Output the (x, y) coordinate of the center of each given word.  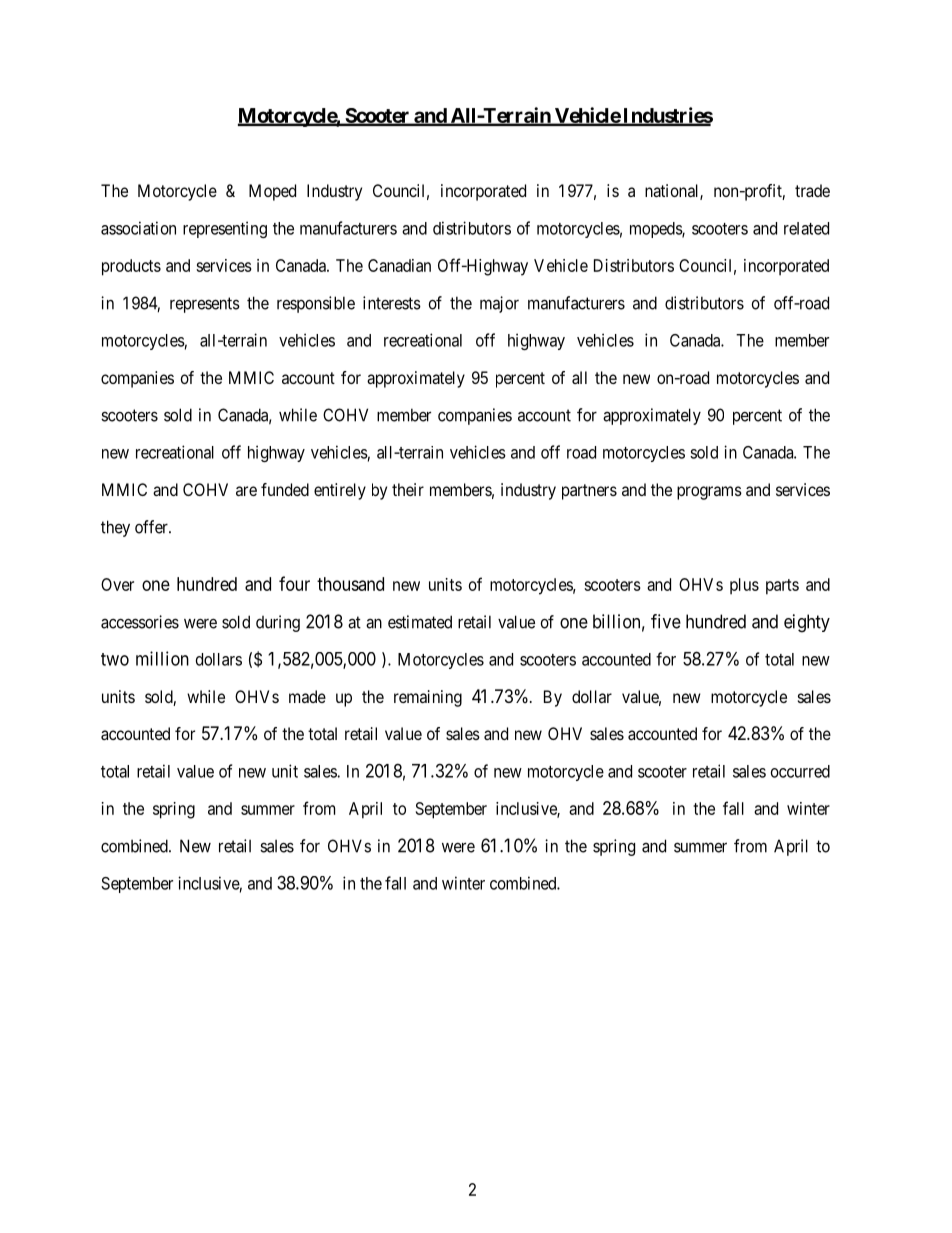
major (499, 304)
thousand (350, 584)
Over (117, 584)
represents (205, 305)
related (806, 228)
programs (709, 493)
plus (744, 586)
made (307, 696)
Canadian (399, 265)
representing (225, 229)
